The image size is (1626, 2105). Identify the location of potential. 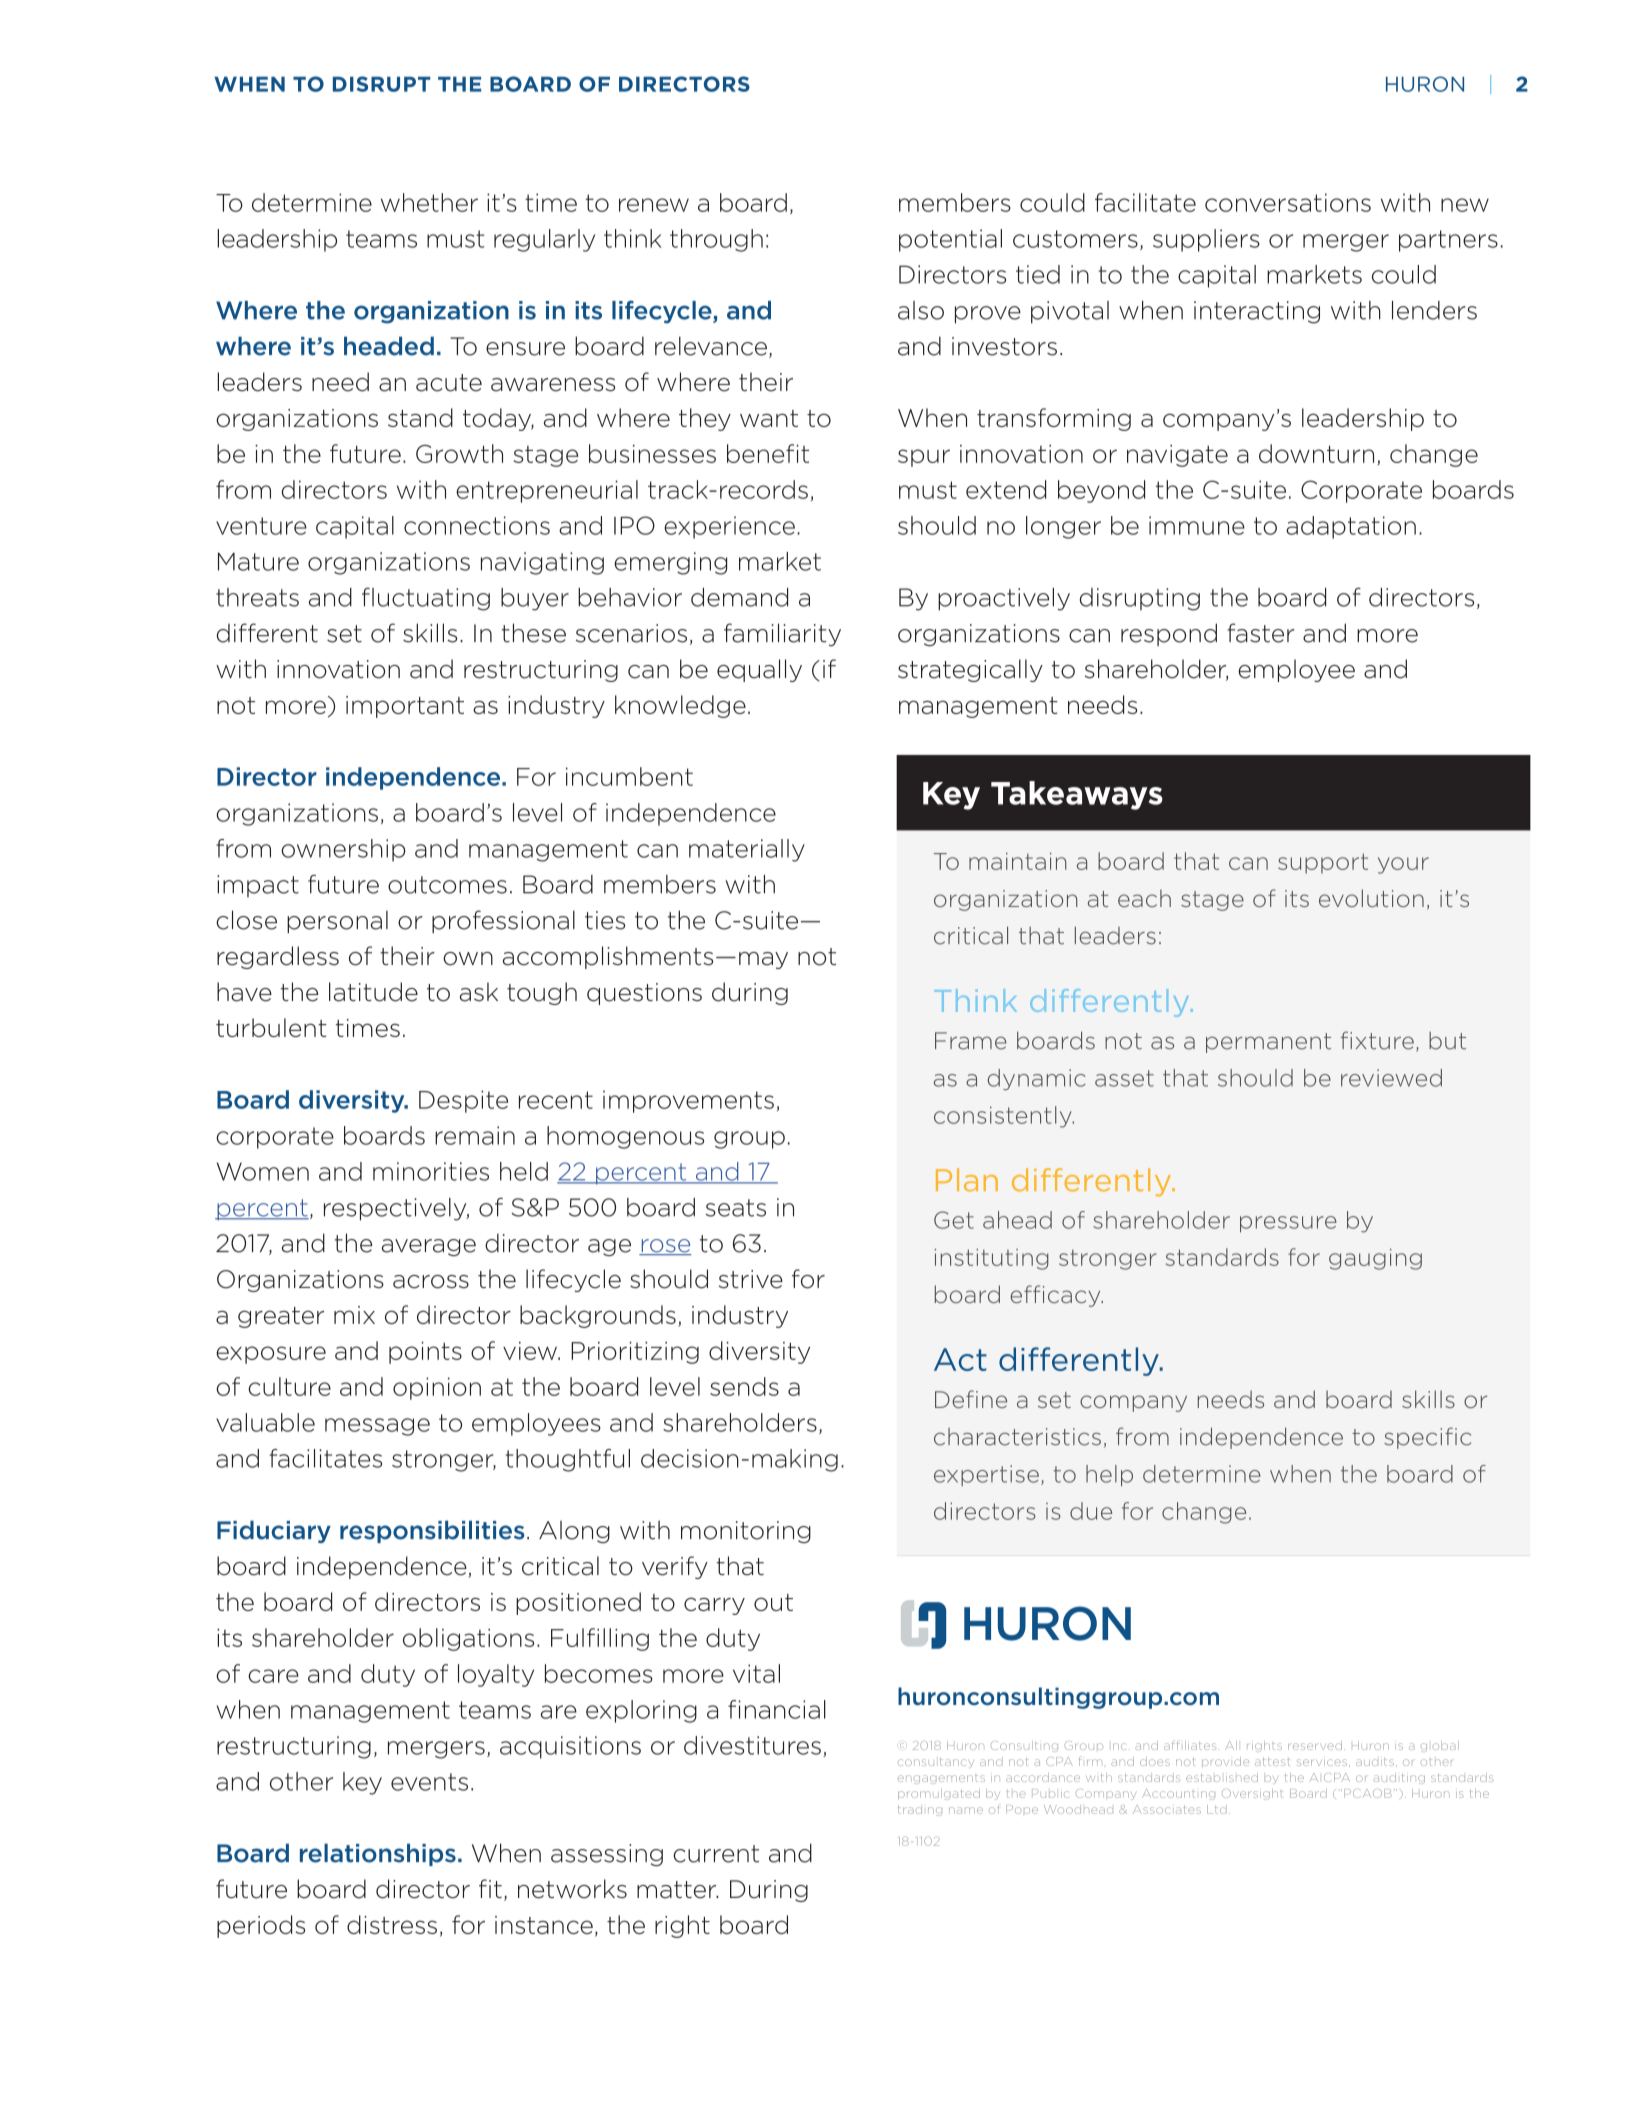
(950, 240).
